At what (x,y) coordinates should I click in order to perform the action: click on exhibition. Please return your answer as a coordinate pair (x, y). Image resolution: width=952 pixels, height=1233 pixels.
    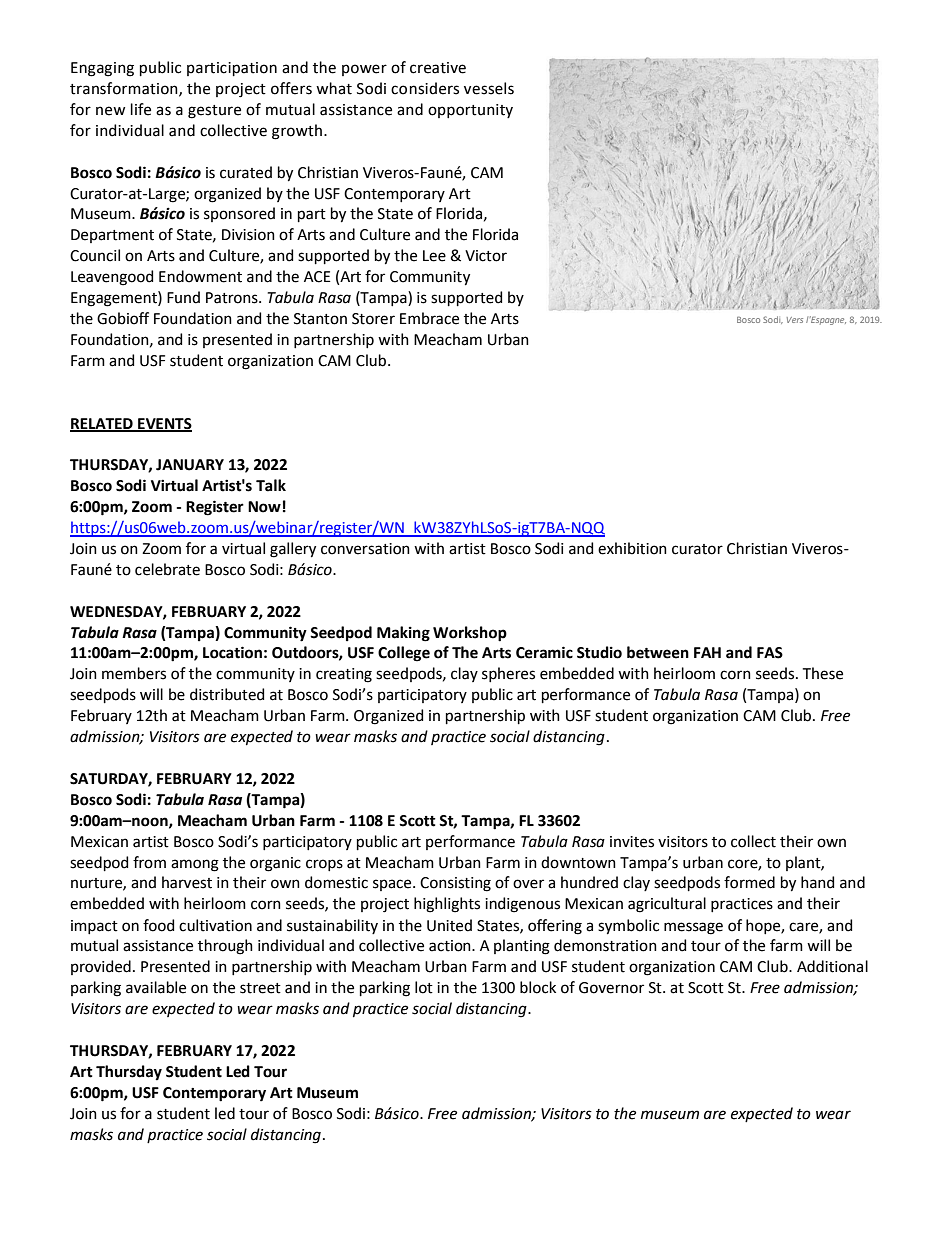
    Looking at the image, I should click on (632, 548).
